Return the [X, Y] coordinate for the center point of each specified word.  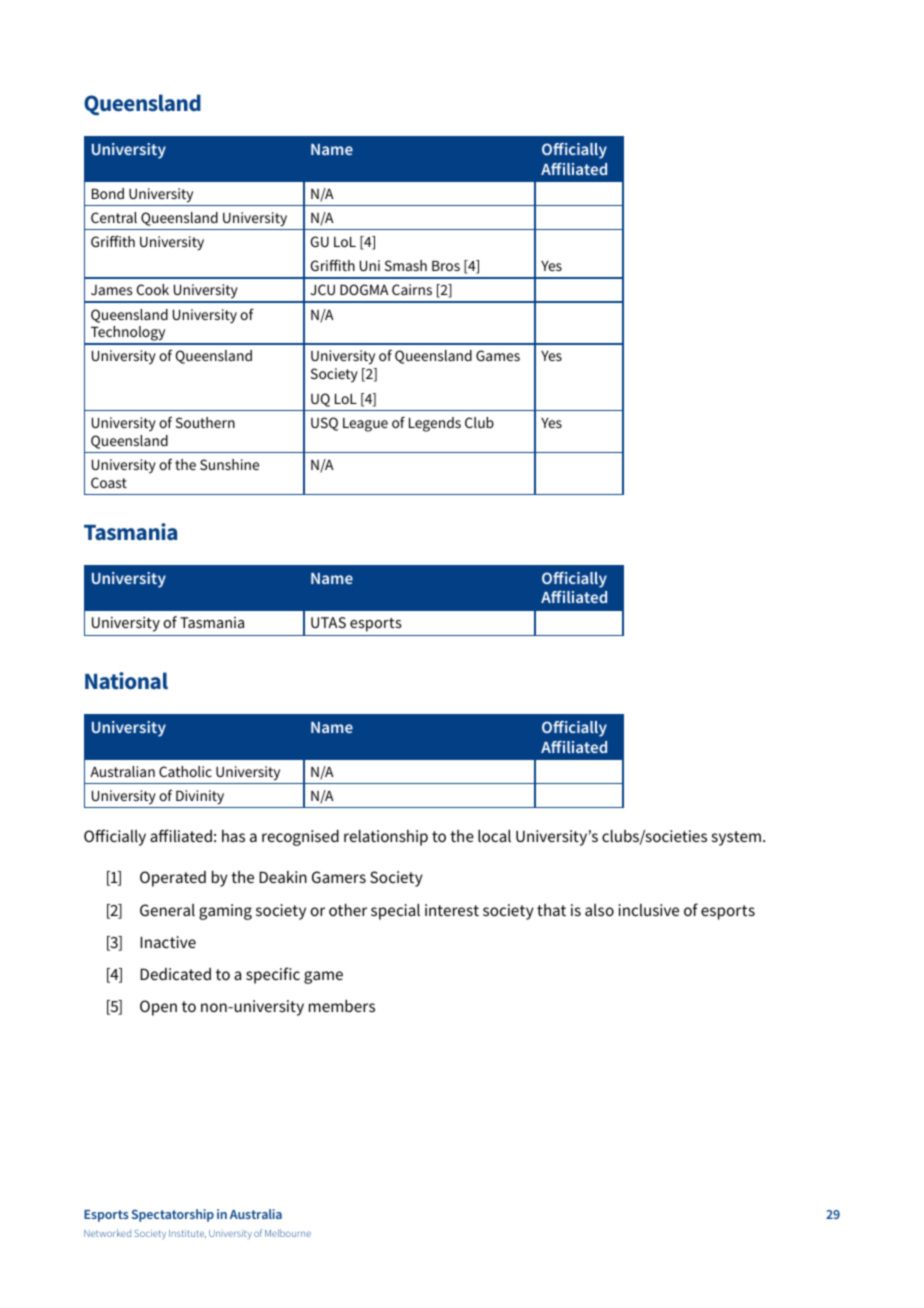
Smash [406, 265]
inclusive [648, 910]
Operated [173, 879]
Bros [446, 265]
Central [114, 217]
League [365, 425]
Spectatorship [173, 1215]
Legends [435, 424]
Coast [109, 482]
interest [452, 910]
